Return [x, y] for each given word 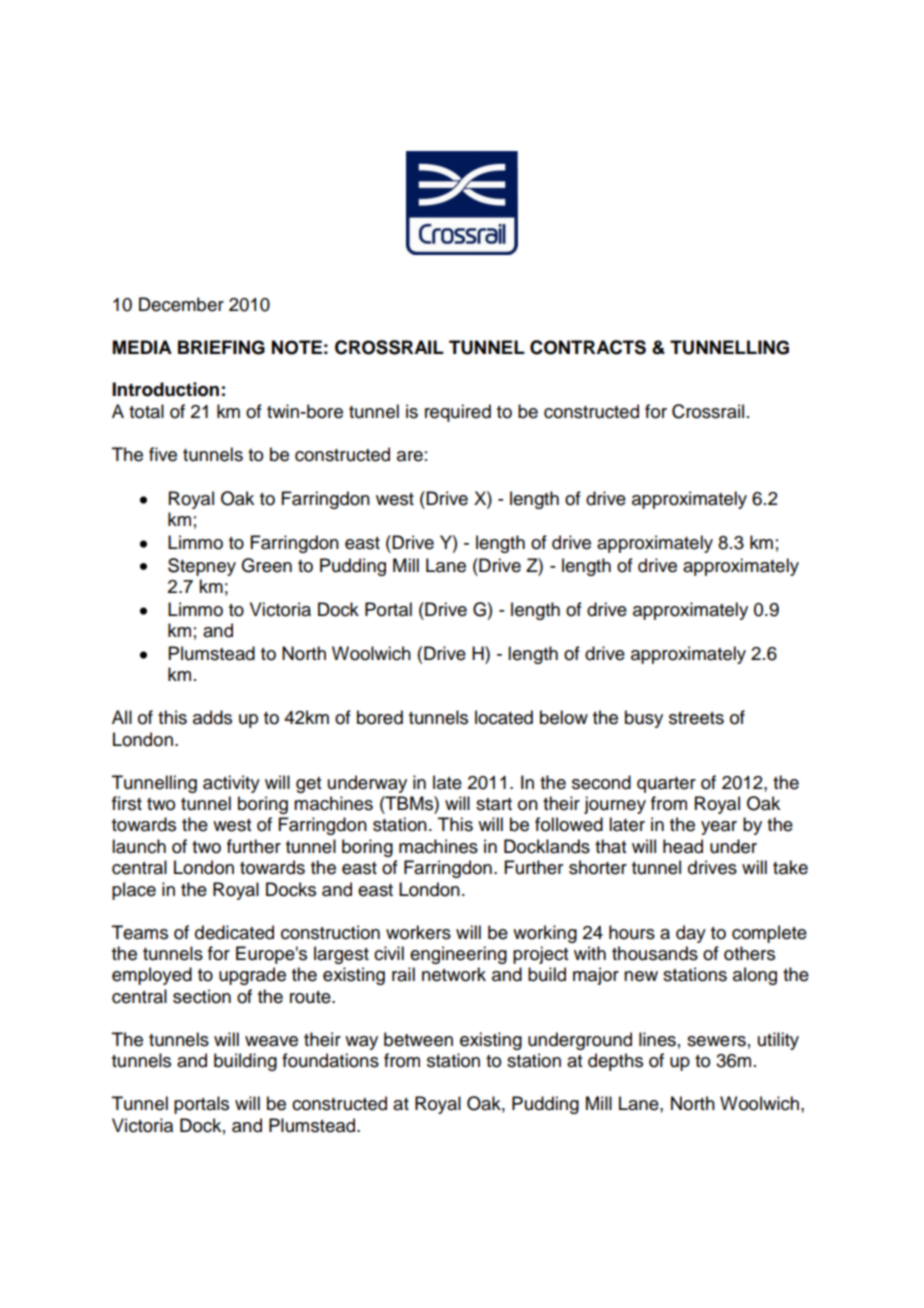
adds [212, 717]
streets [696, 718]
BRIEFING [221, 347]
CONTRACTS [588, 347]
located [504, 717]
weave [271, 1041]
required [458, 413]
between [418, 1039]
